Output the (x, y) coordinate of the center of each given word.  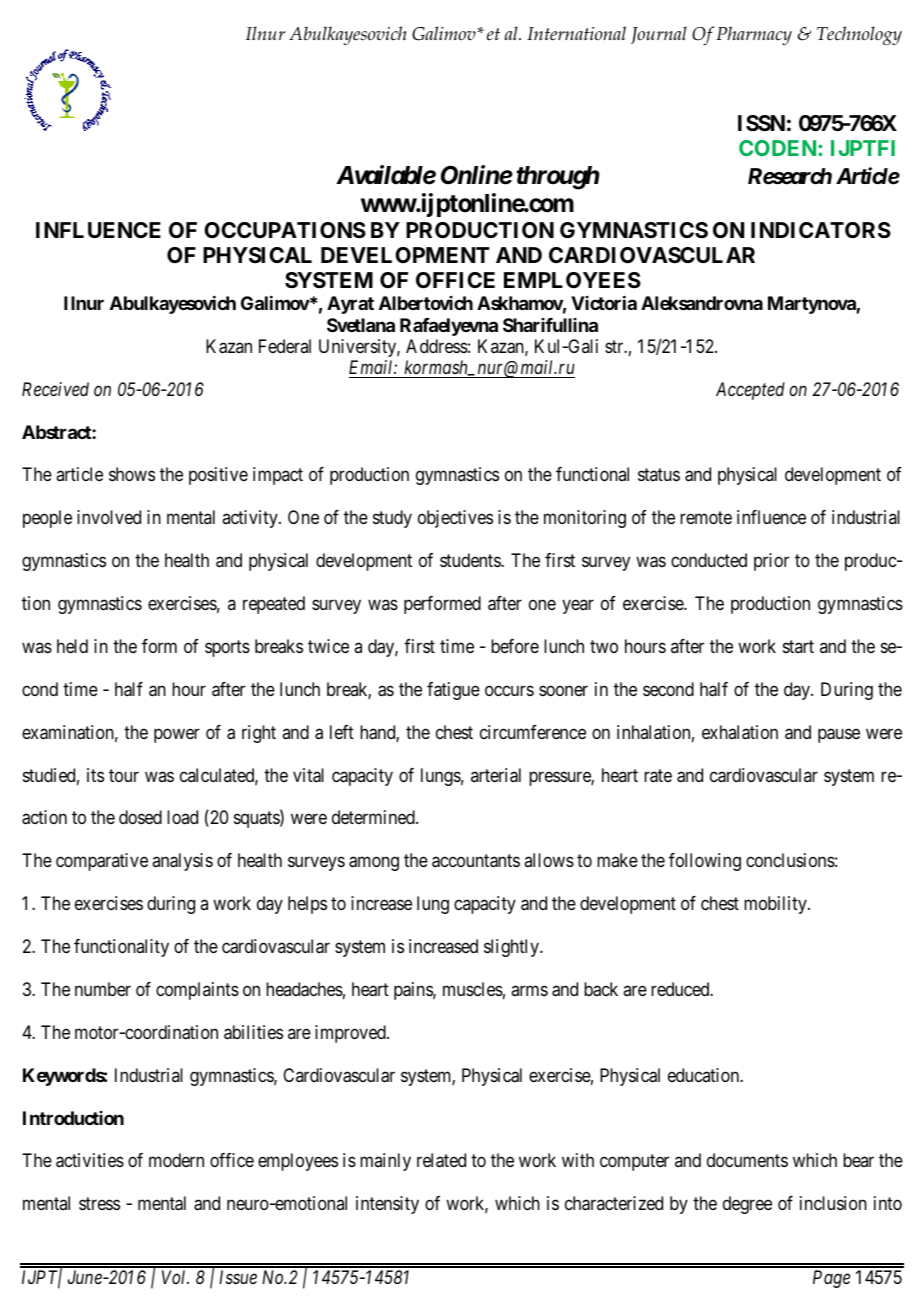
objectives (455, 519)
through (557, 178)
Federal (285, 346)
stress (99, 1204)
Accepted (750, 391)
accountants (476, 861)
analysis (182, 862)
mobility (776, 905)
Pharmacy (754, 35)
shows (132, 474)
